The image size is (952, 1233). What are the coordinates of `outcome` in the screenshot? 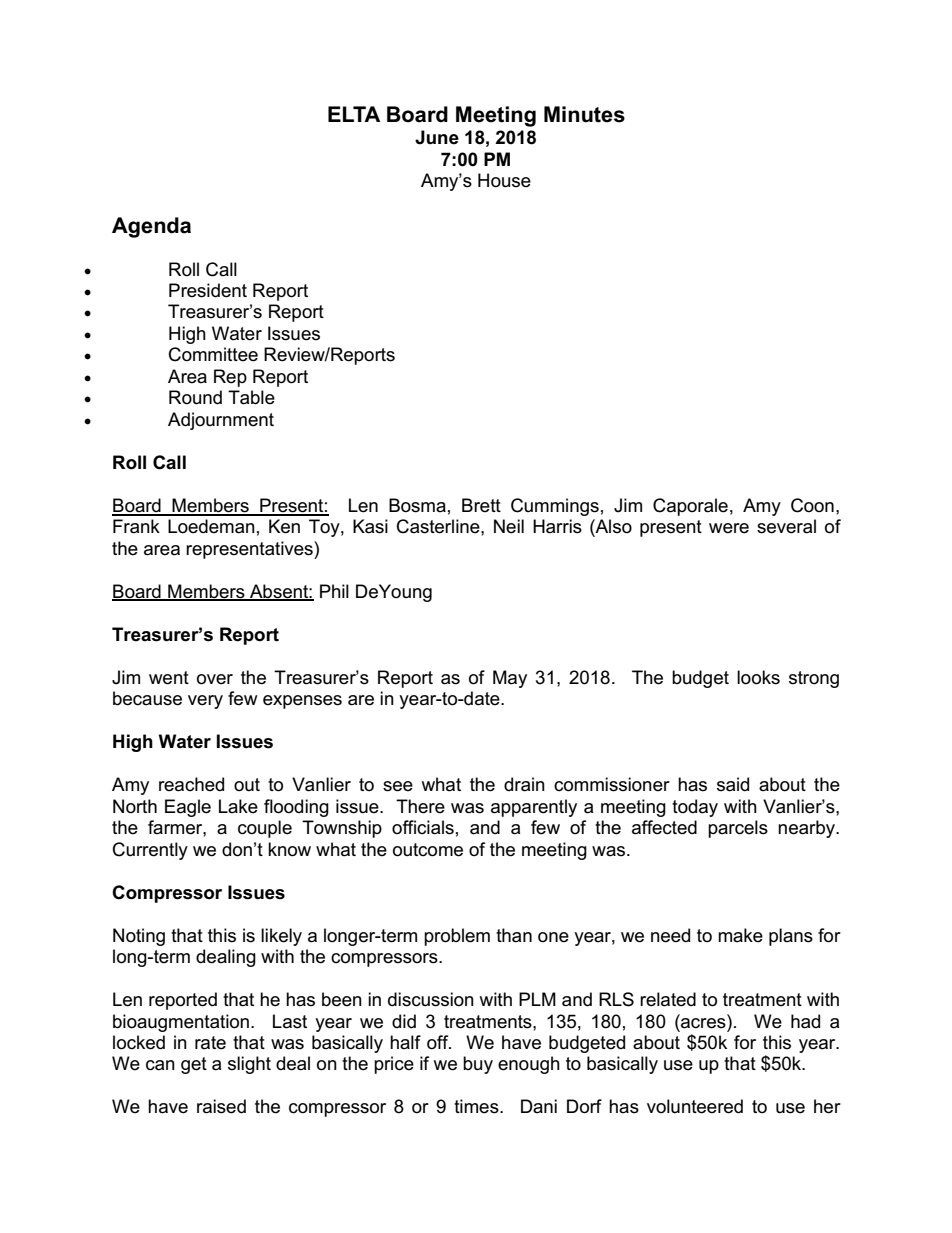 It's located at (428, 850).
